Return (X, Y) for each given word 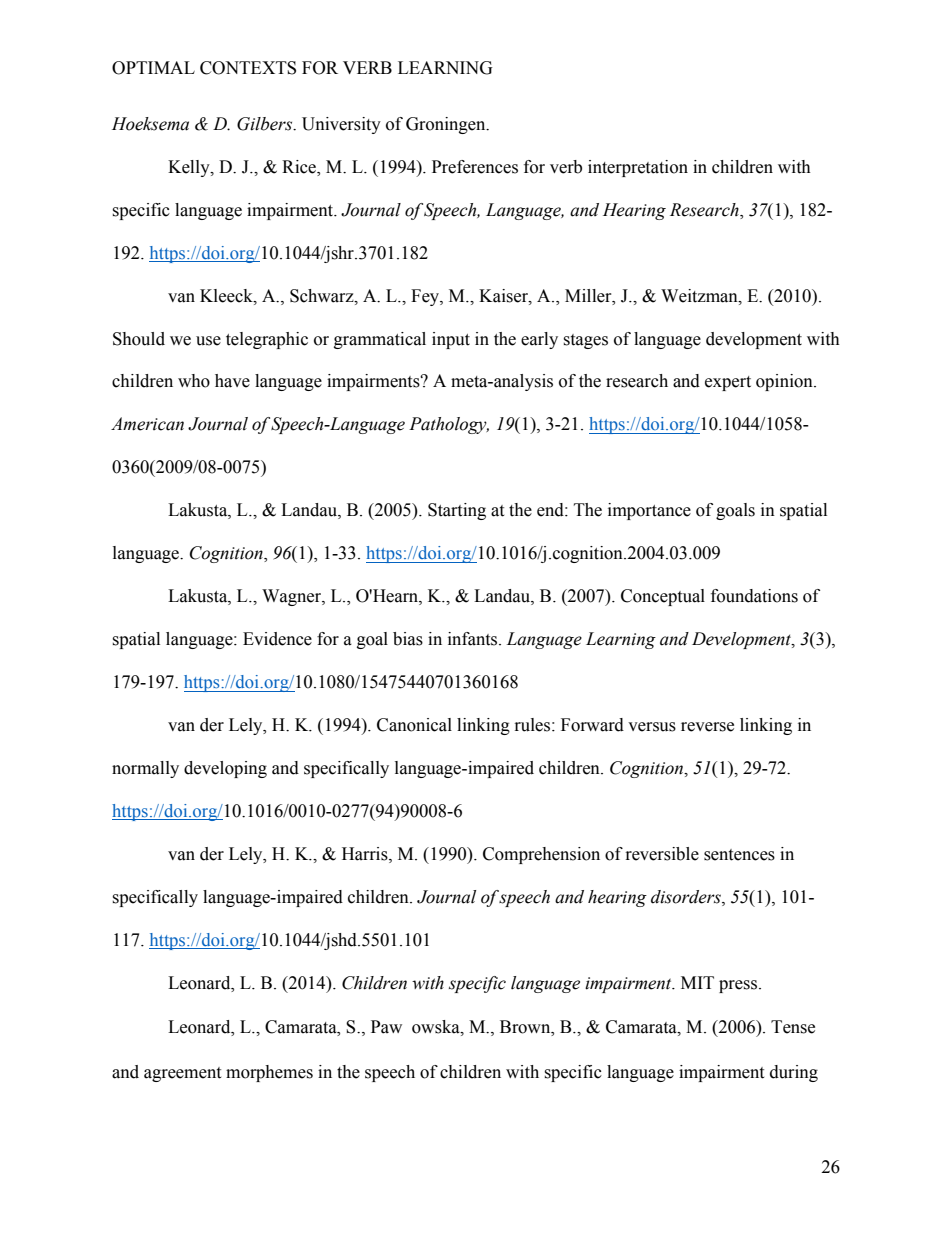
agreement (182, 1074)
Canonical (414, 725)
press (738, 986)
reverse (707, 727)
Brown (526, 1027)
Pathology (449, 425)
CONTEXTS (248, 68)
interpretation (638, 168)
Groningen (447, 125)
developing (225, 769)
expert (728, 383)
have (232, 381)
